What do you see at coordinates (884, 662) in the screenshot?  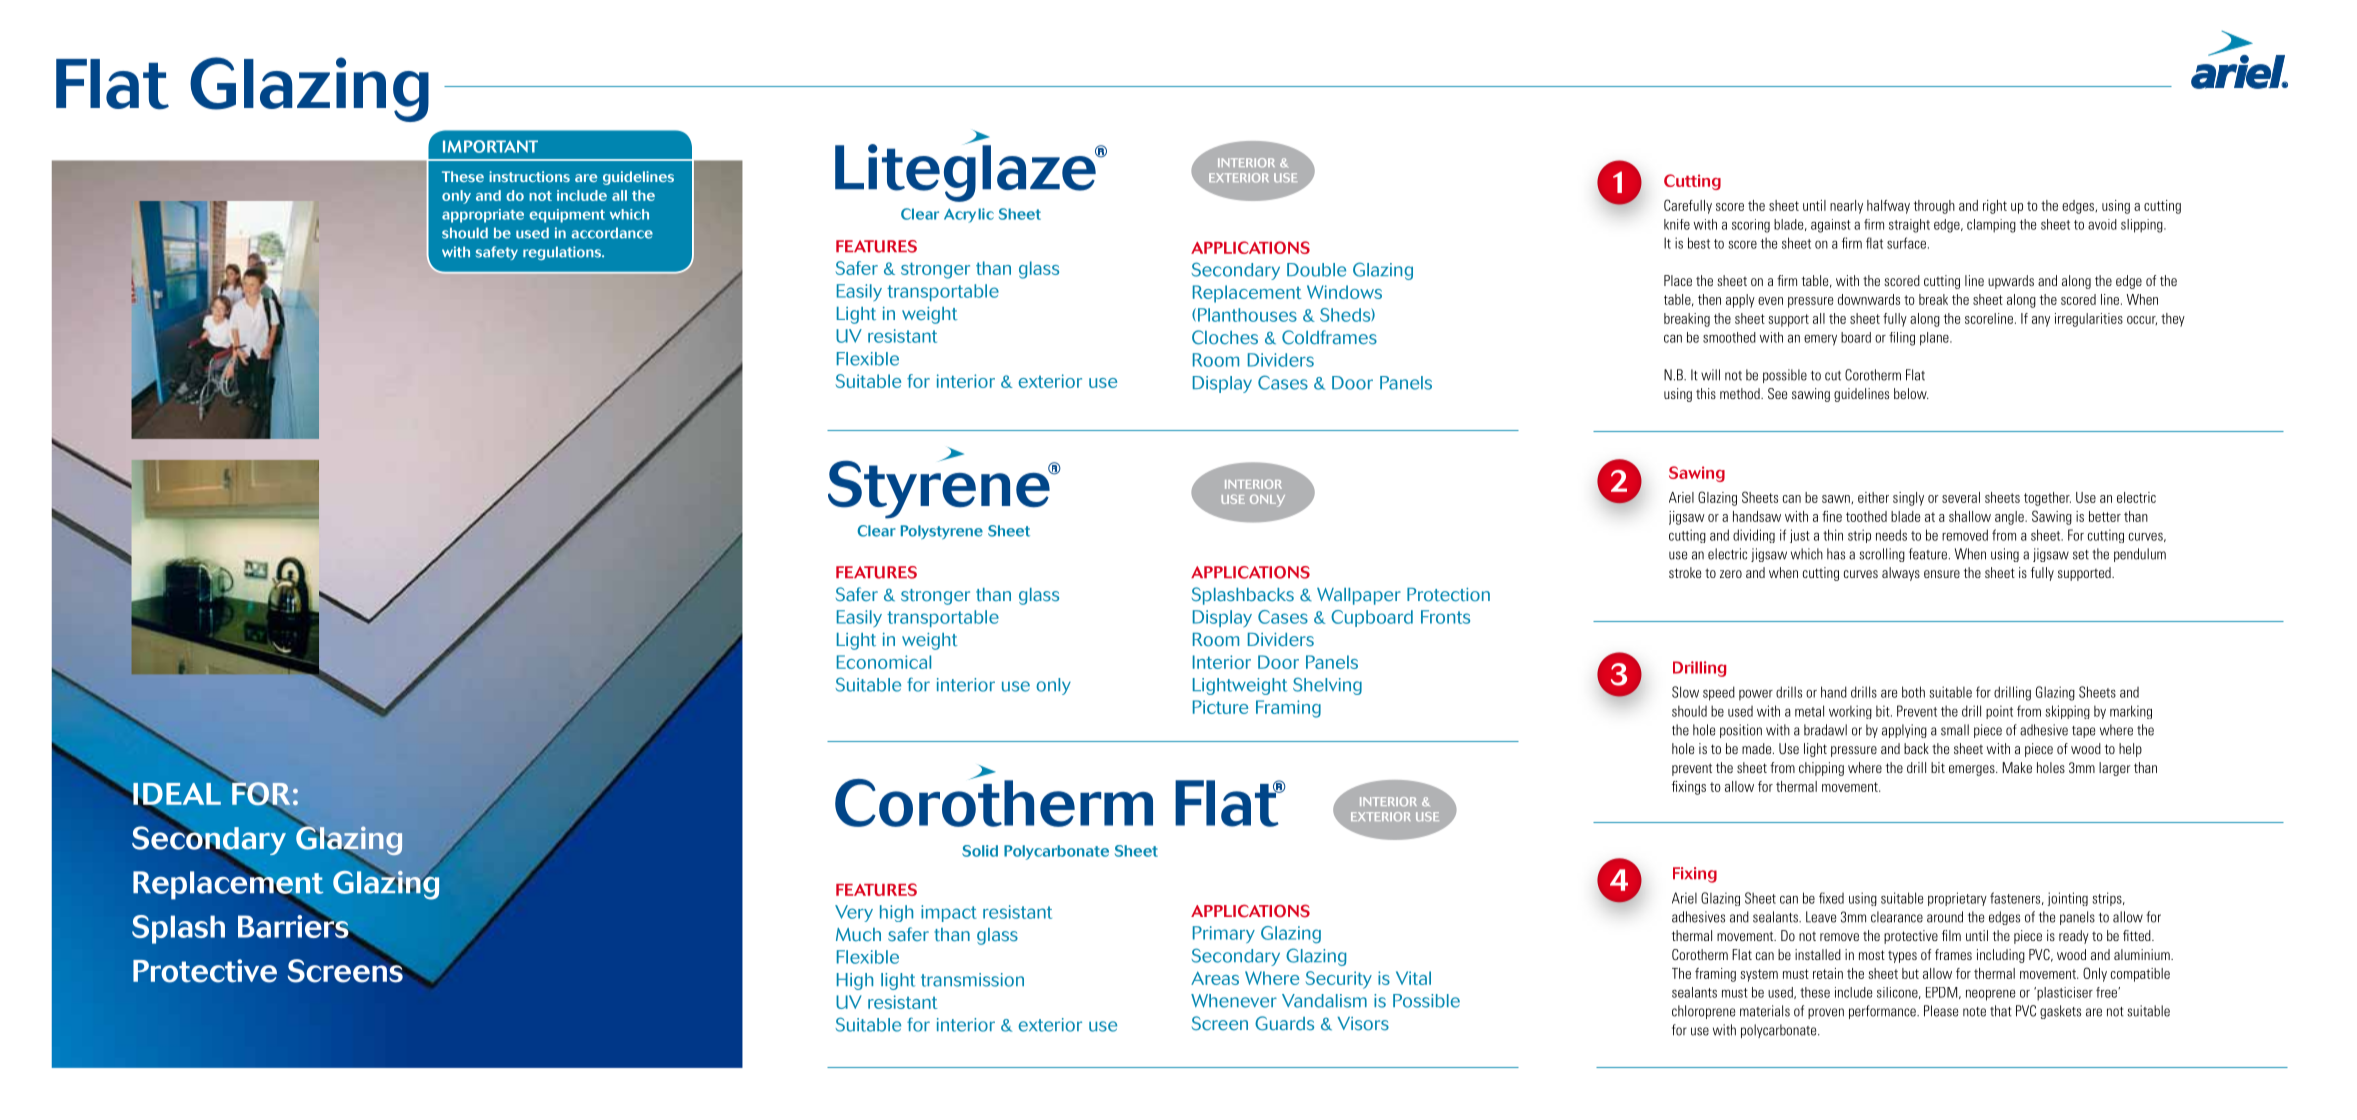 I see `Economical` at bounding box center [884, 662].
